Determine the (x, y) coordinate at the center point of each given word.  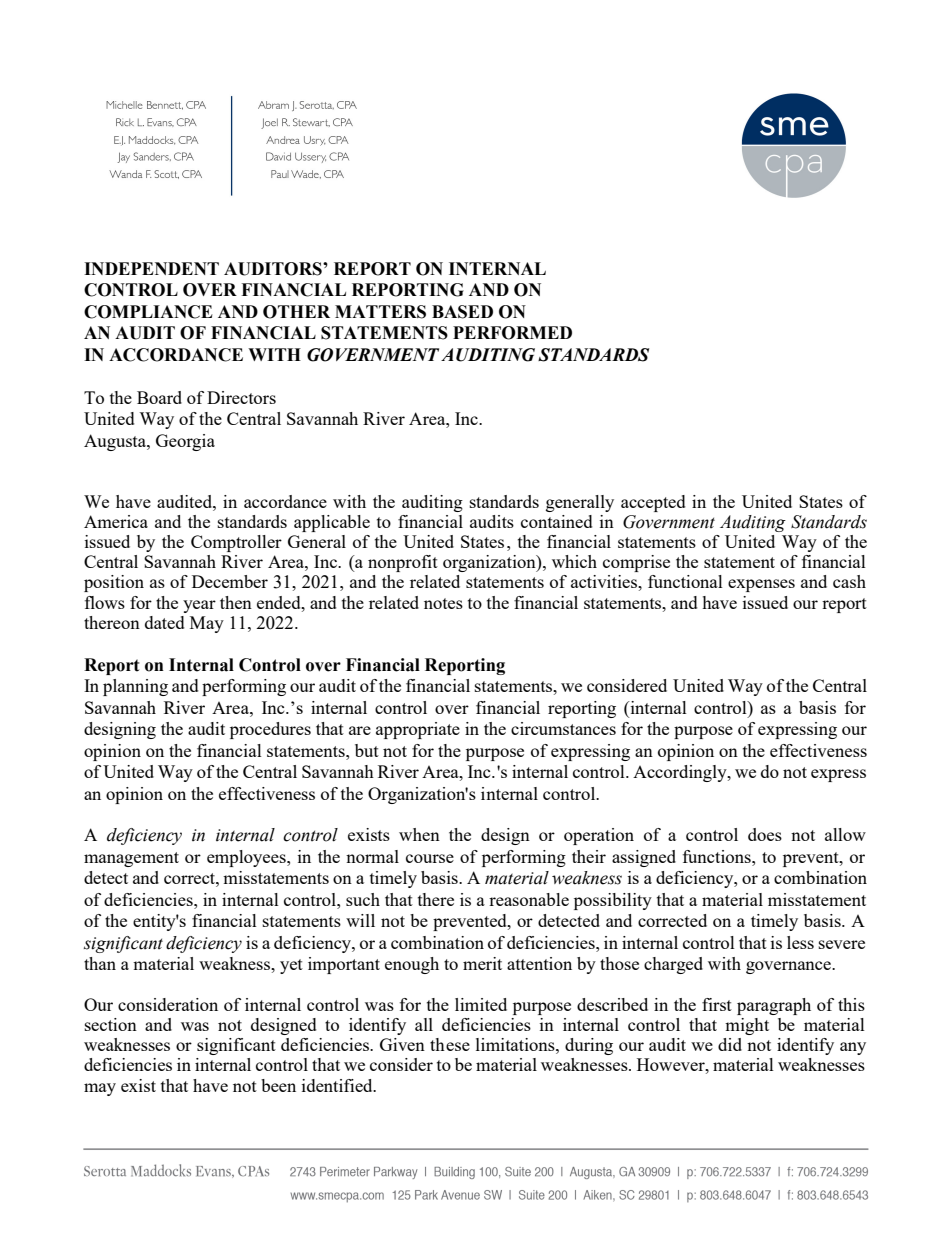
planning (135, 687)
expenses (761, 585)
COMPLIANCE (148, 312)
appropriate (418, 730)
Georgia (185, 442)
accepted (653, 503)
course (430, 858)
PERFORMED (512, 333)
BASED (462, 312)
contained (556, 521)
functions (718, 856)
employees (247, 858)
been (278, 1085)
